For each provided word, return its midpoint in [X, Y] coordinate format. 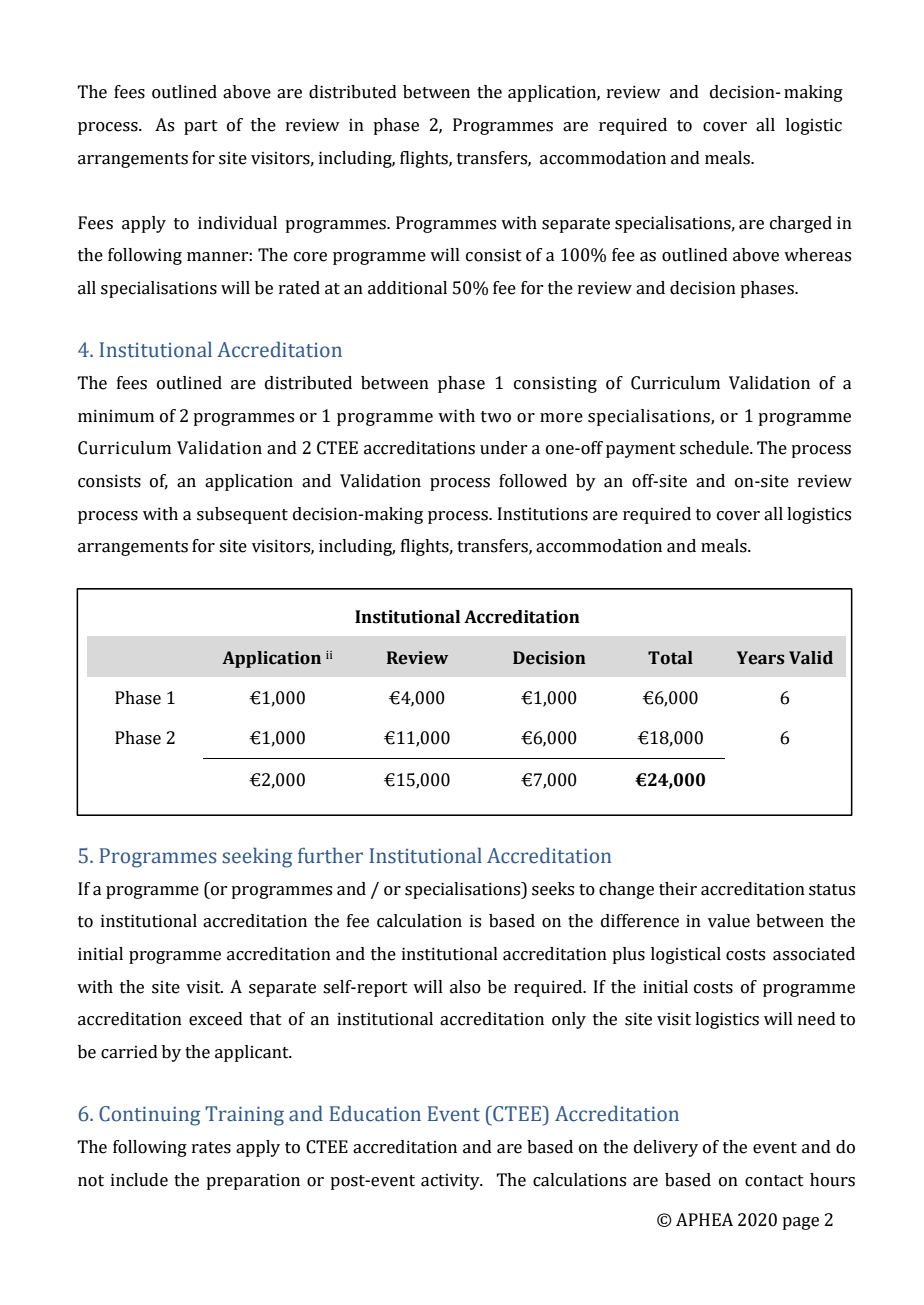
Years [760, 658]
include [139, 1180]
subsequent [242, 515]
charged [801, 224]
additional [407, 288]
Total [670, 658]
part [200, 127]
